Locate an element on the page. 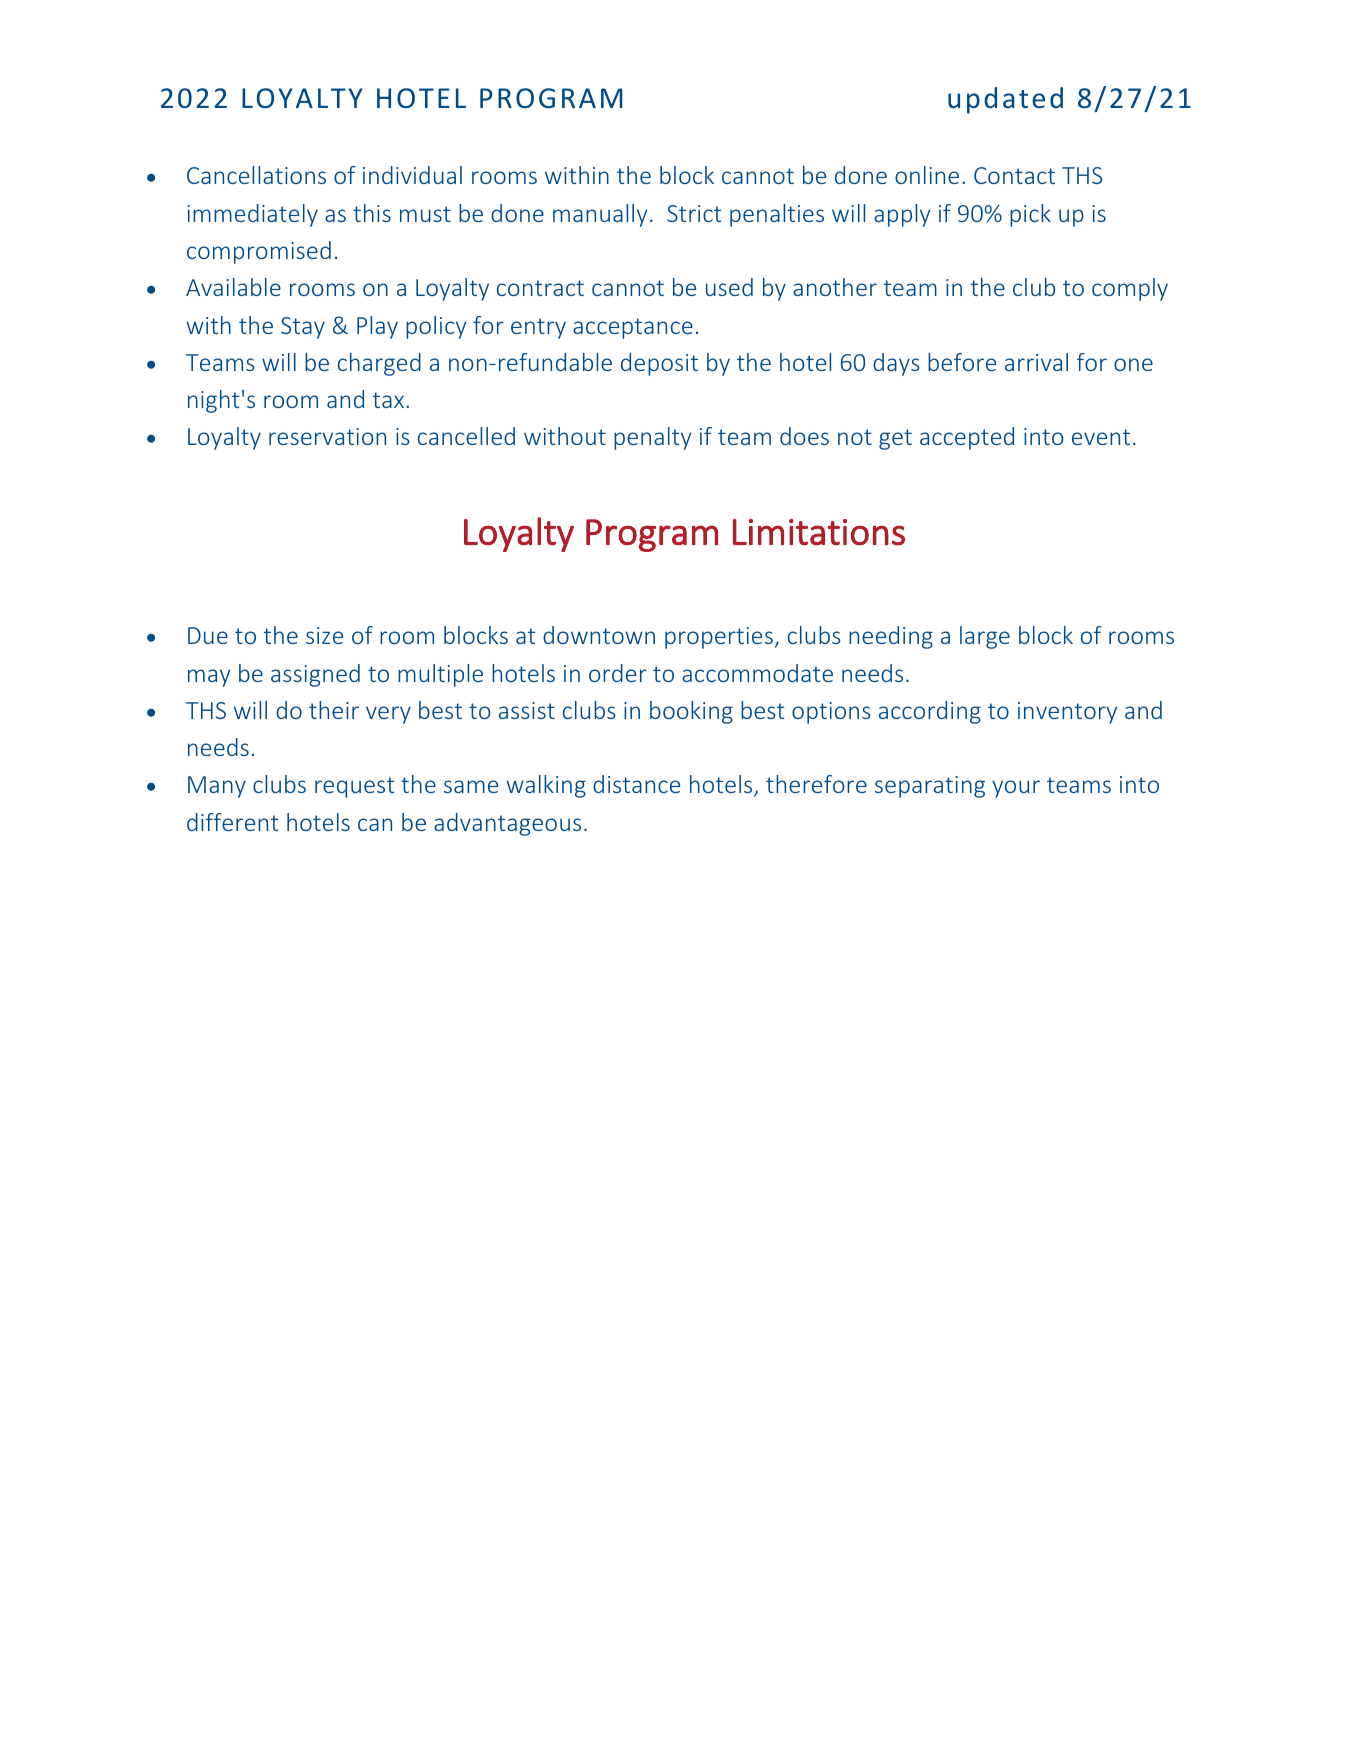 The width and height of the page is (1354, 1753). updated is located at coordinates (1005, 100).
